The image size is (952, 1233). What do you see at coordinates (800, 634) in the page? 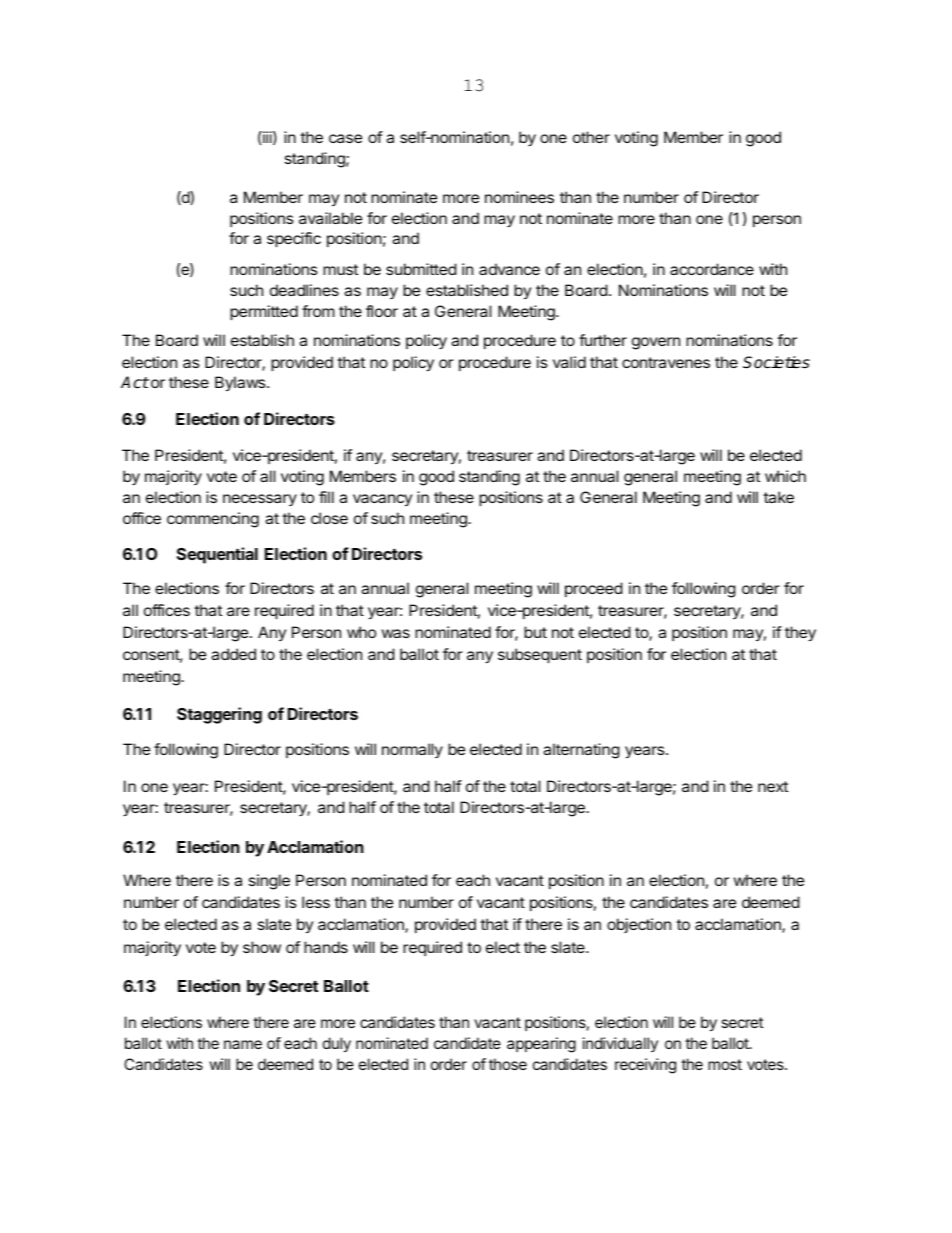
I see `they` at bounding box center [800, 634].
